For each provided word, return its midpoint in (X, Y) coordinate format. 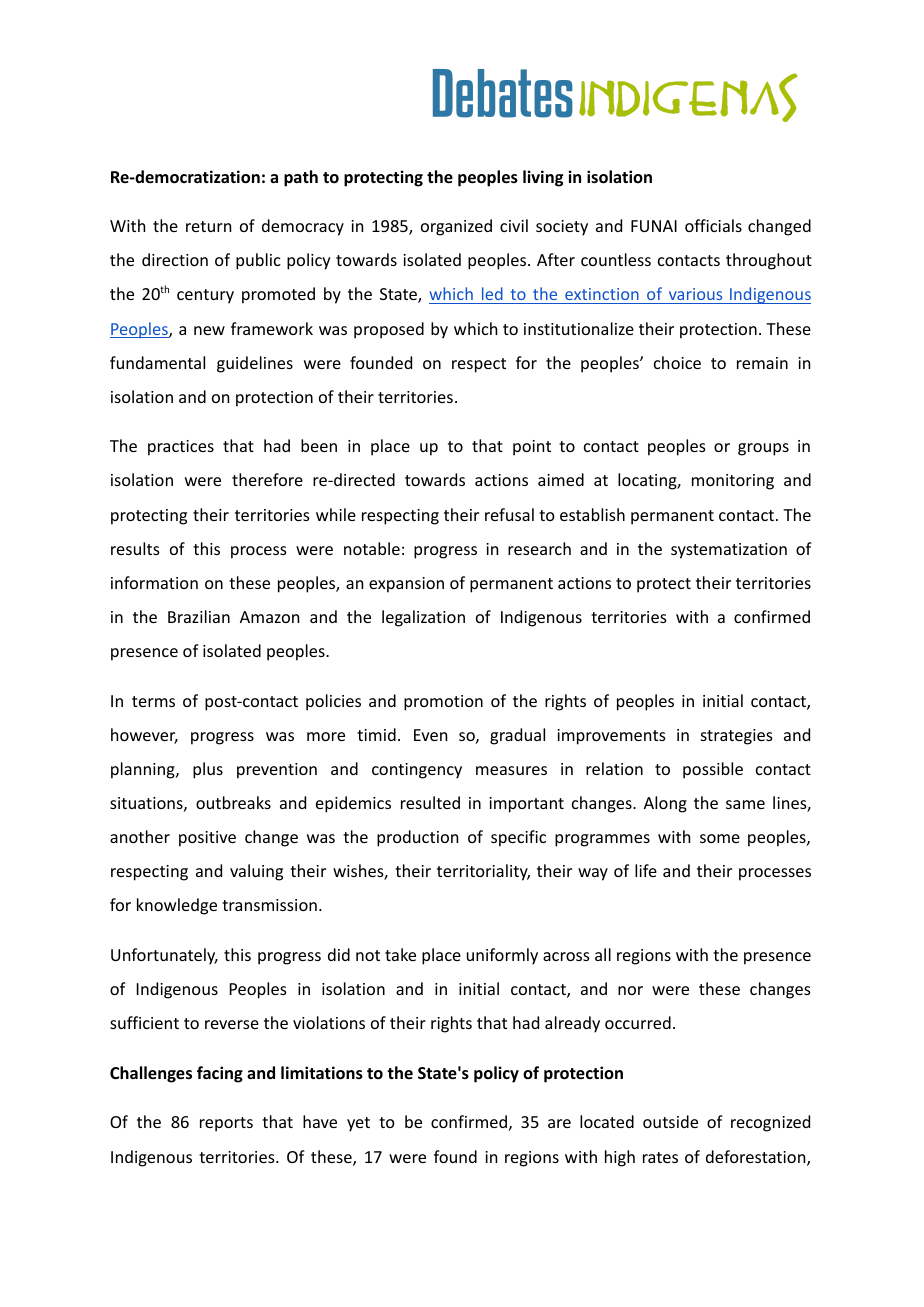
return (208, 226)
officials (713, 225)
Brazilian (199, 616)
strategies (737, 737)
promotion (443, 703)
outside (670, 1121)
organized (456, 227)
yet (358, 1124)
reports (226, 1124)
